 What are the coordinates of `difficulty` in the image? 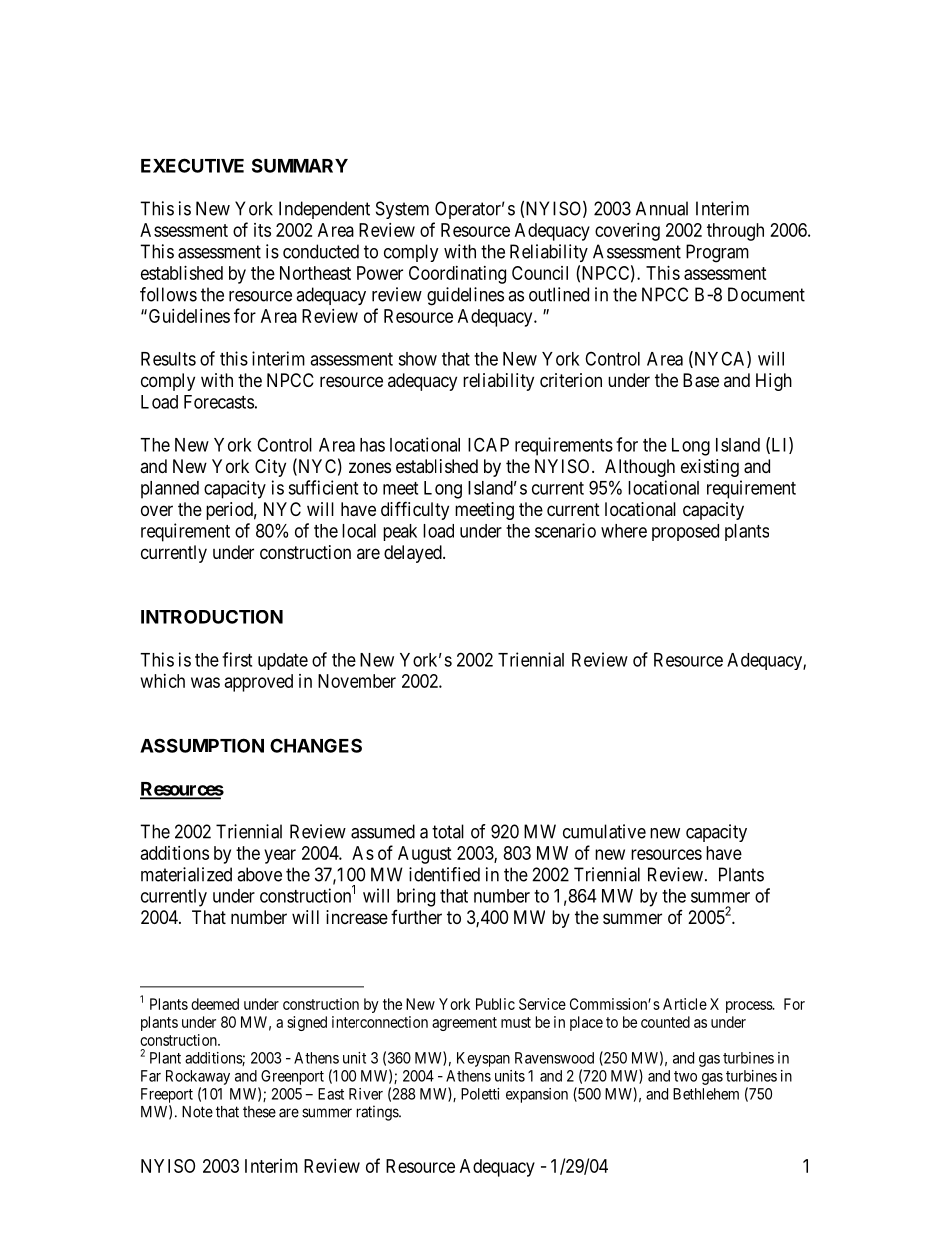 It's located at (415, 510).
